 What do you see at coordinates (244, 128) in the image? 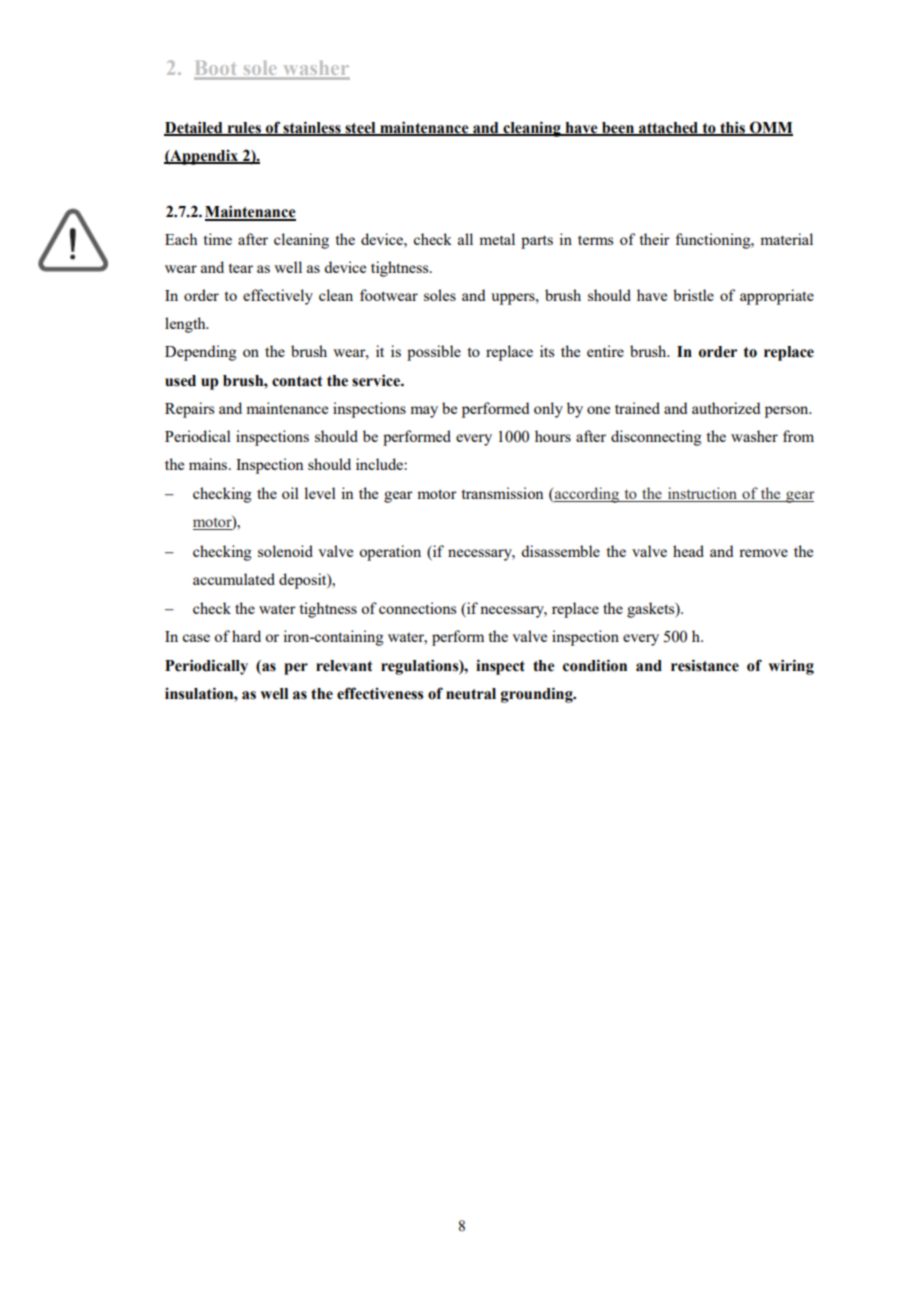
I see `rules` at bounding box center [244, 128].
